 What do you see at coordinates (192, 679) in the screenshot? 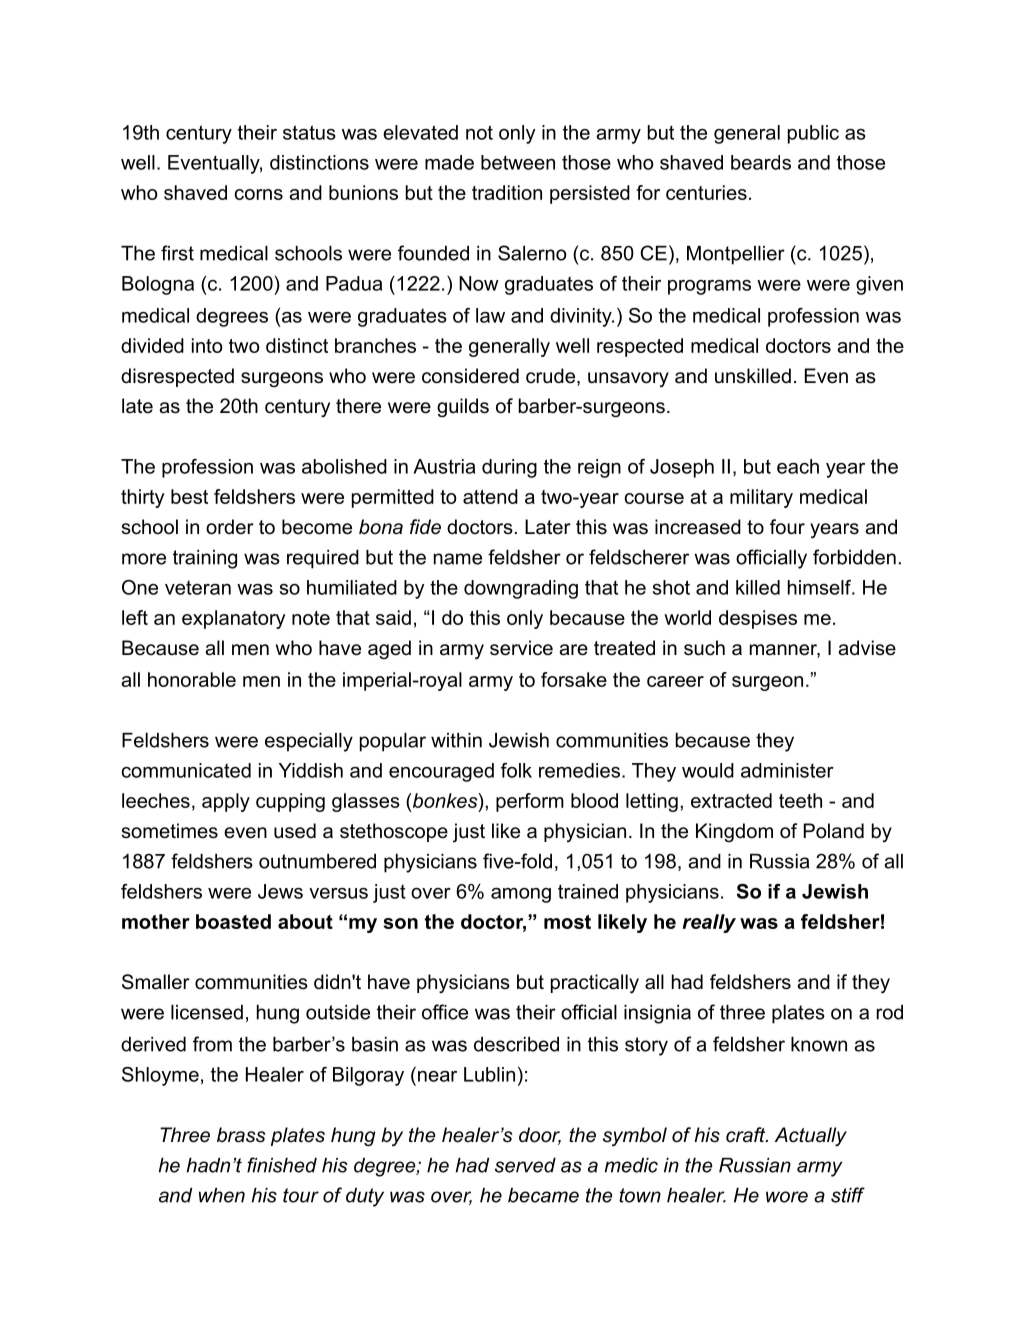
I see `honorable` at bounding box center [192, 679].
